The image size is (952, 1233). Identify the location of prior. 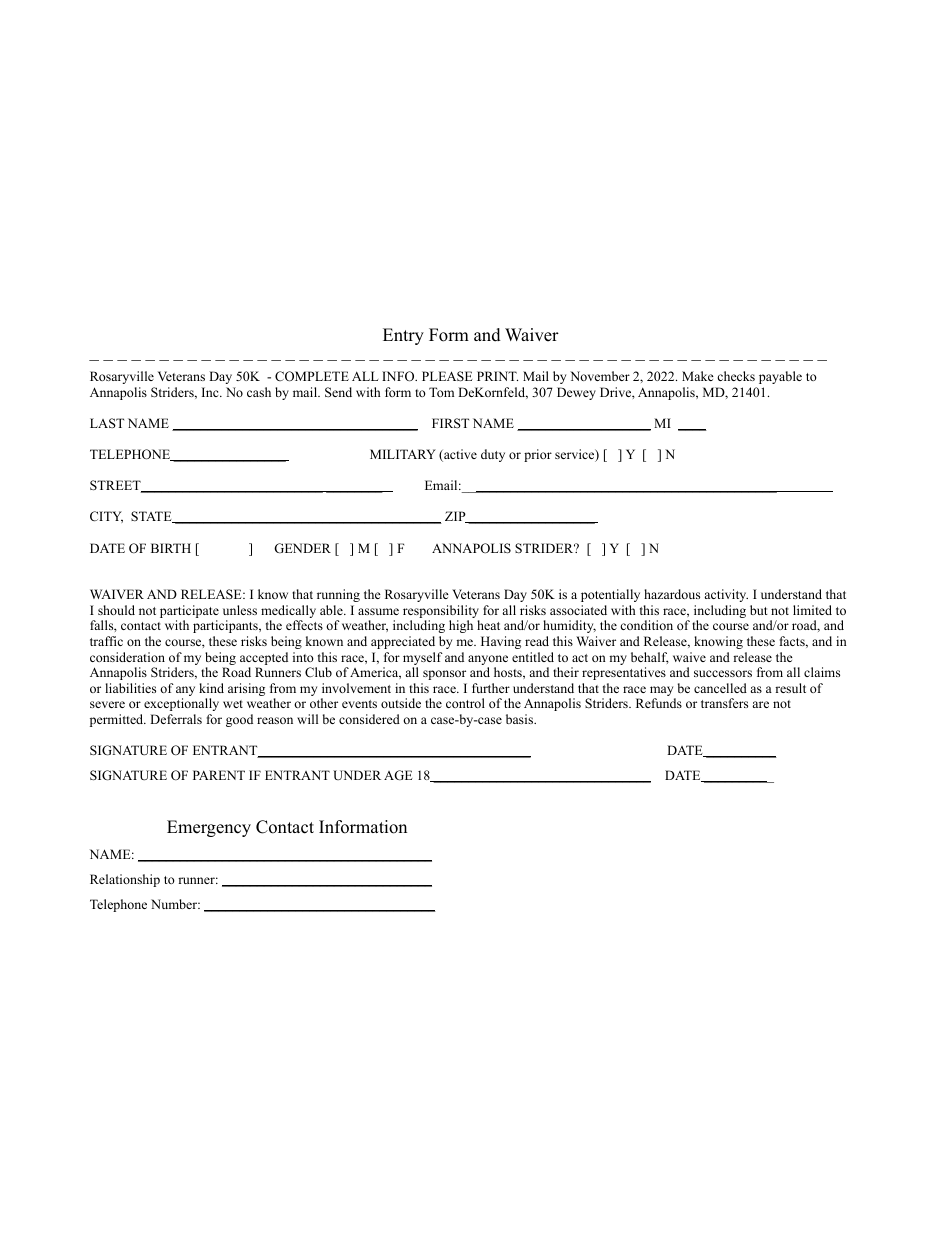
(538, 455).
